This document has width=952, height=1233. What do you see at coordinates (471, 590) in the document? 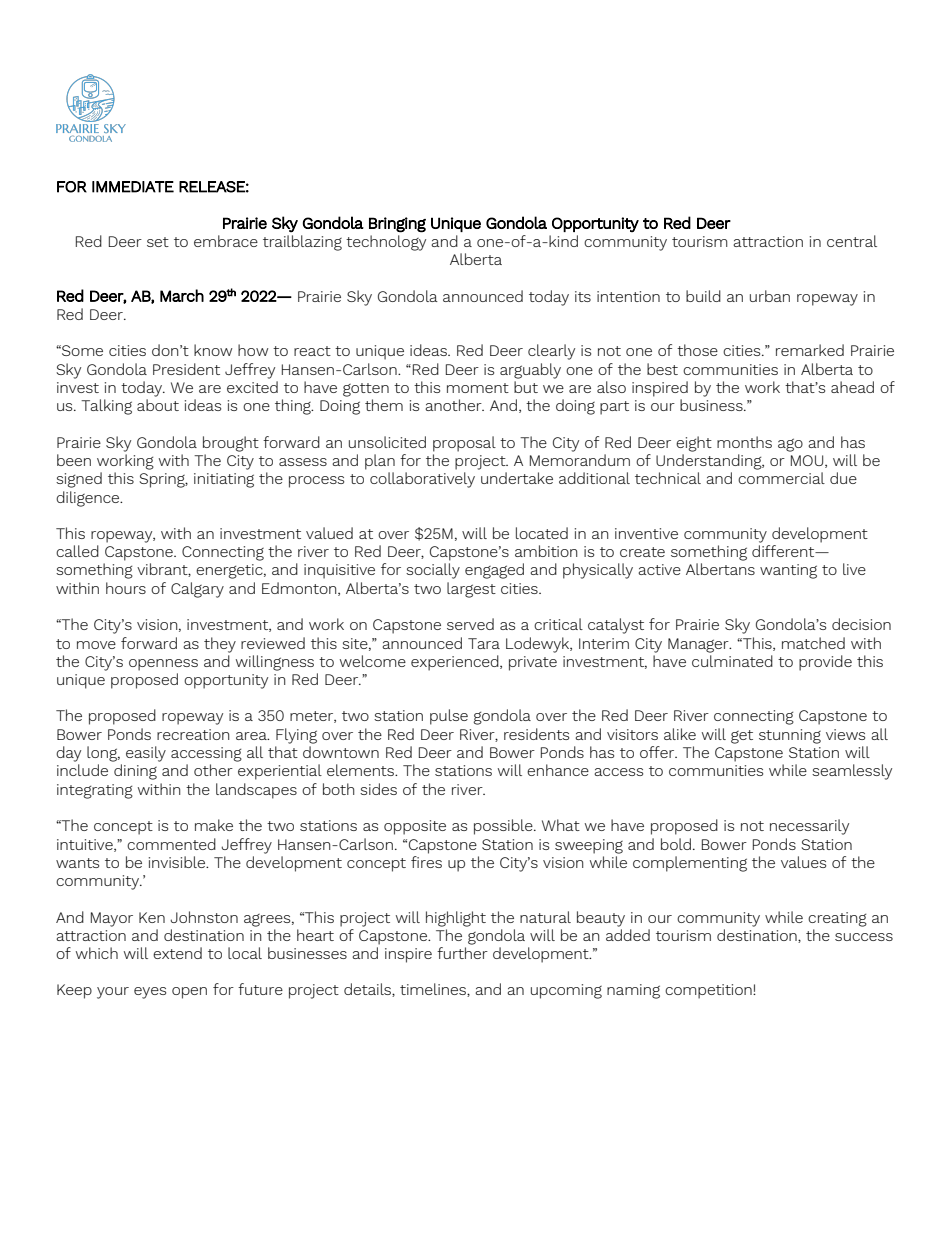
I see `largest` at bounding box center [471, 590].
